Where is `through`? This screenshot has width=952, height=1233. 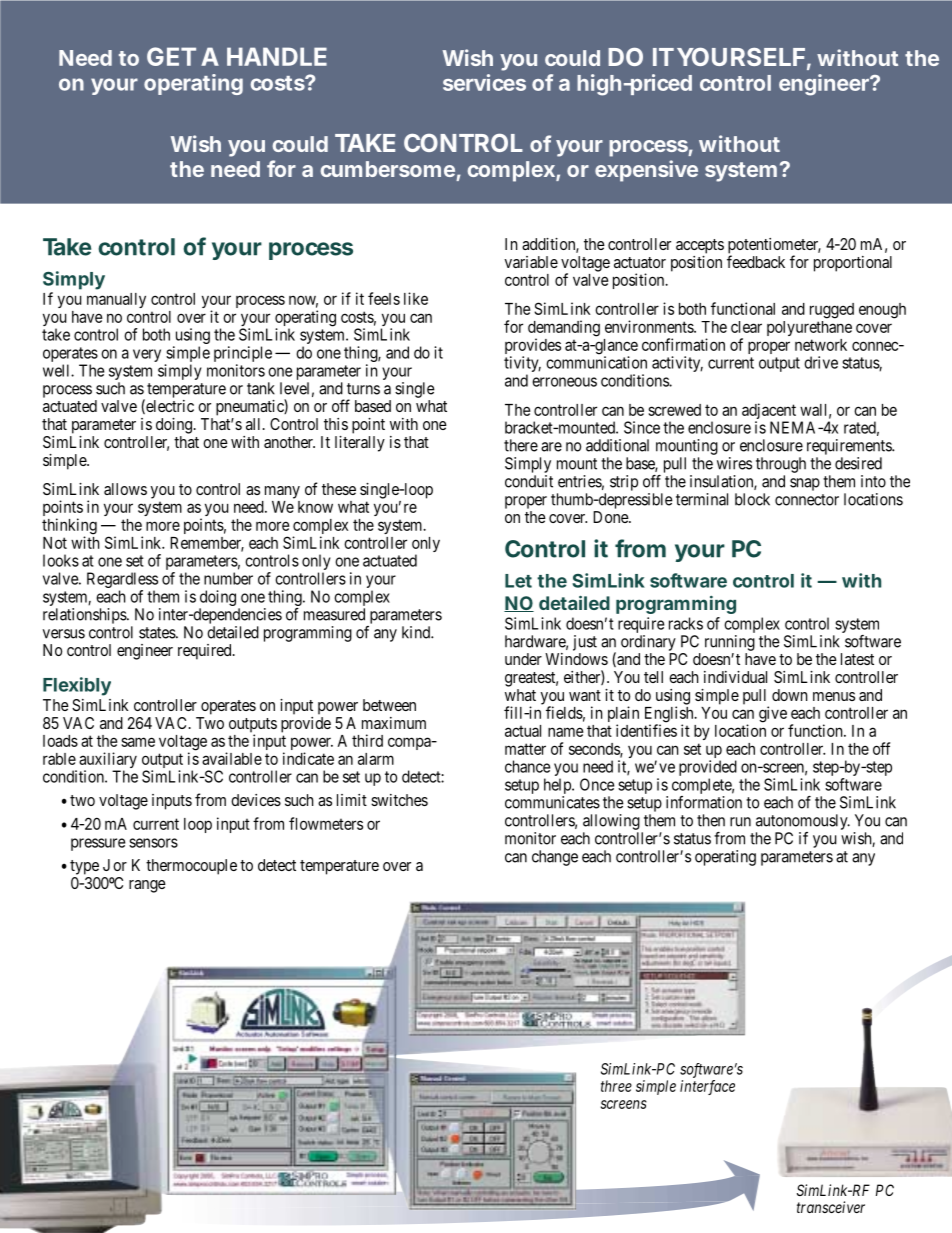 through is located at coordinates (781, 465).
